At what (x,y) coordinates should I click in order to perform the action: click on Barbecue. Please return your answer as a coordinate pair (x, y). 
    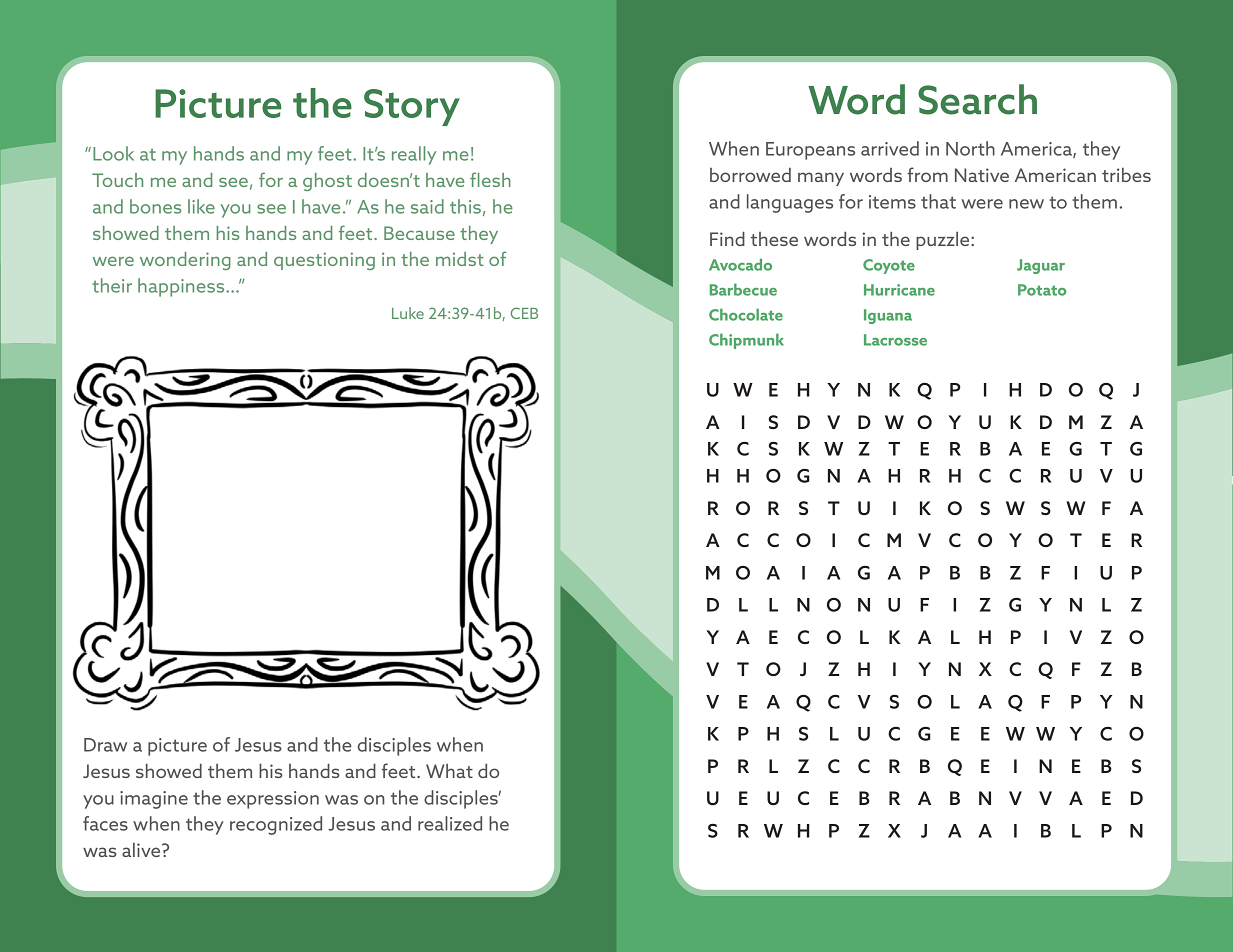
    Looking at the image, I should click on (743, 289).
